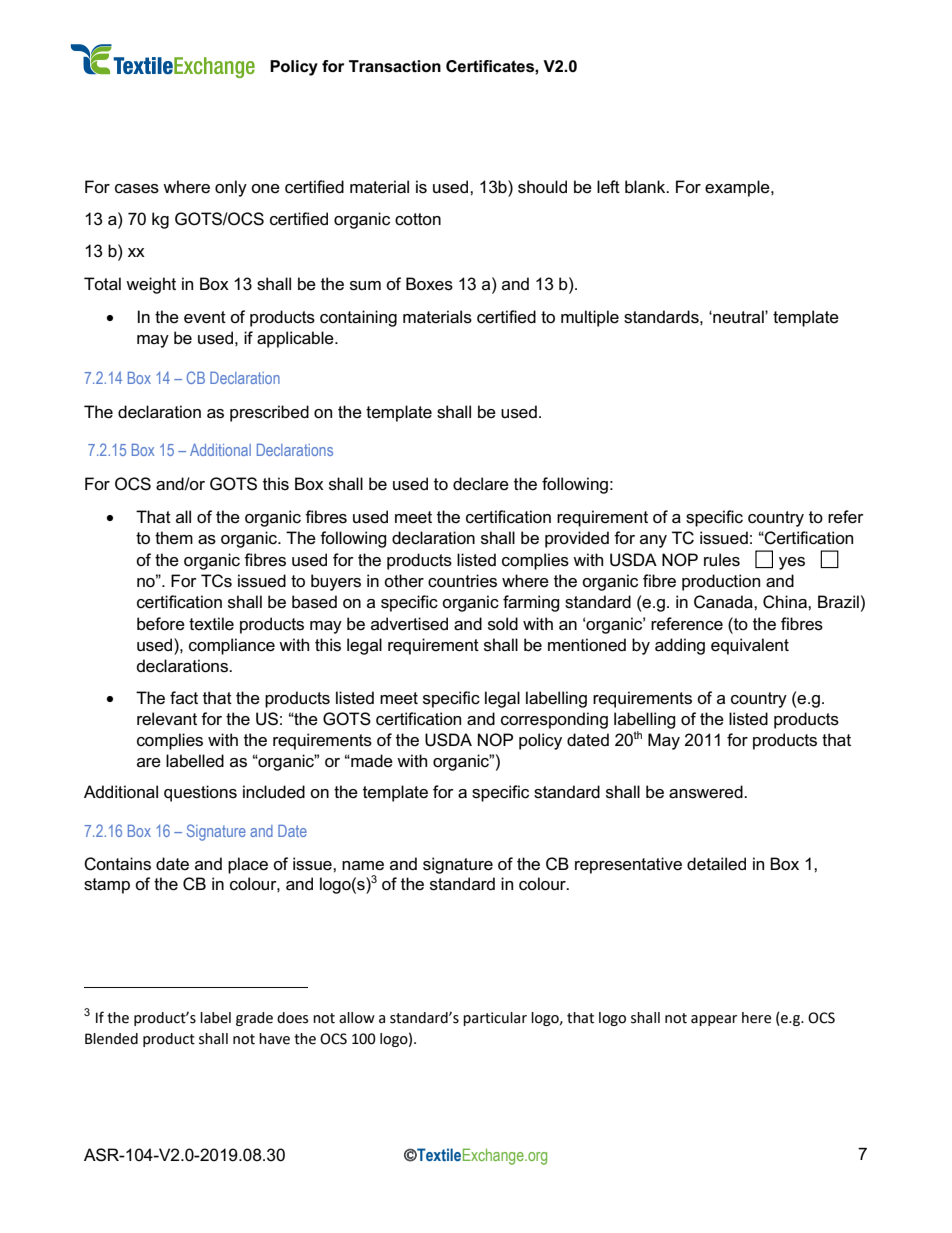 This screenshot has width=952, height=1233. What do you see at coordinates (714, 1020) in the screenshot?
I see `appear` at bounding box center [714, 1020].
